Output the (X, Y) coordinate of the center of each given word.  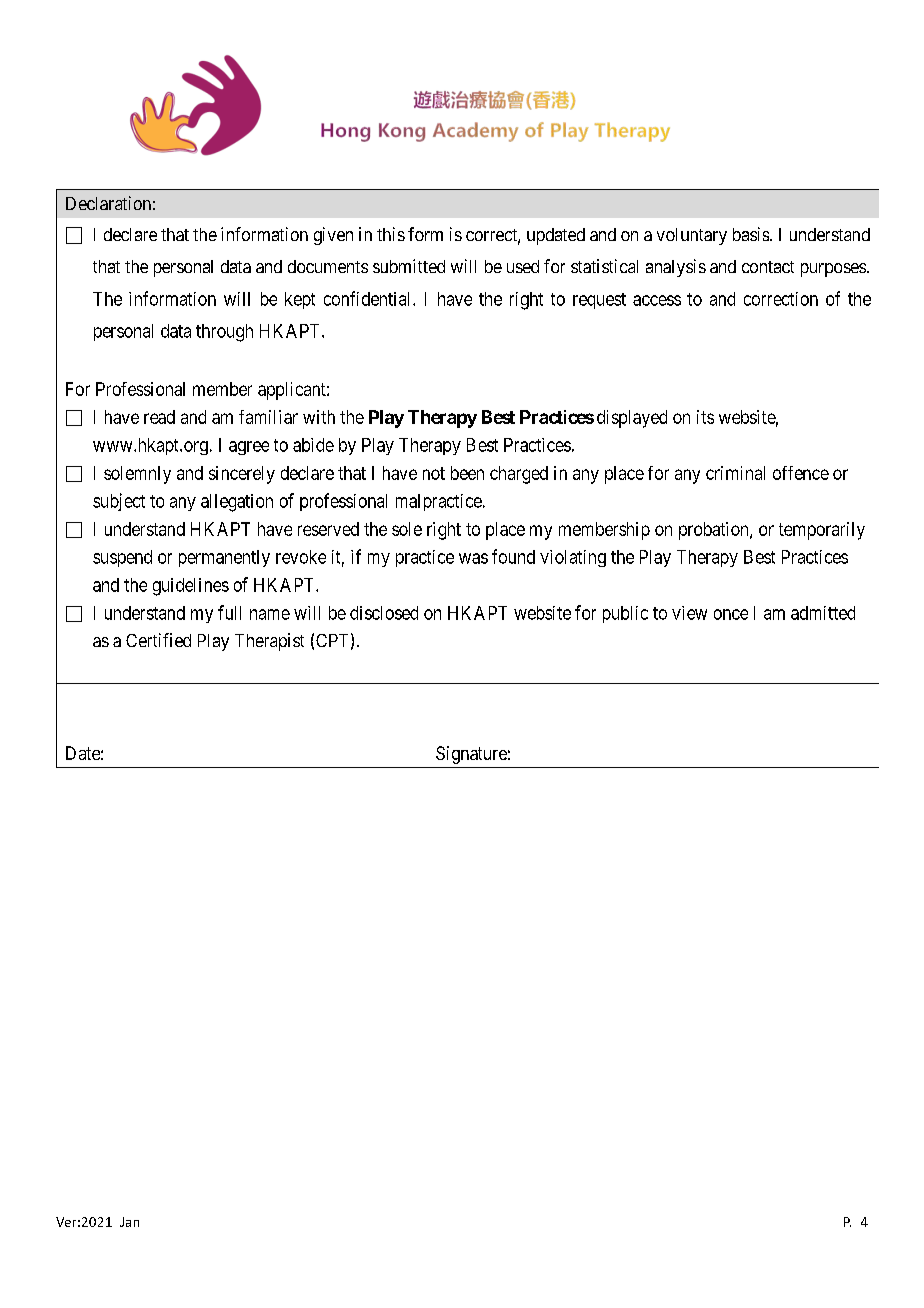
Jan (129, 1222)
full (229, 612)
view (689, 613)
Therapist (269, 642)
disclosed (384, 613)
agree (249, 448)
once (731, 614)
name (270, 614)
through (224, 333)
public (625, 614)
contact (768, 267)
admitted (823, 613)
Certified (158, 640)
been (467, 473)
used (523, 266)
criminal (735, 473)
